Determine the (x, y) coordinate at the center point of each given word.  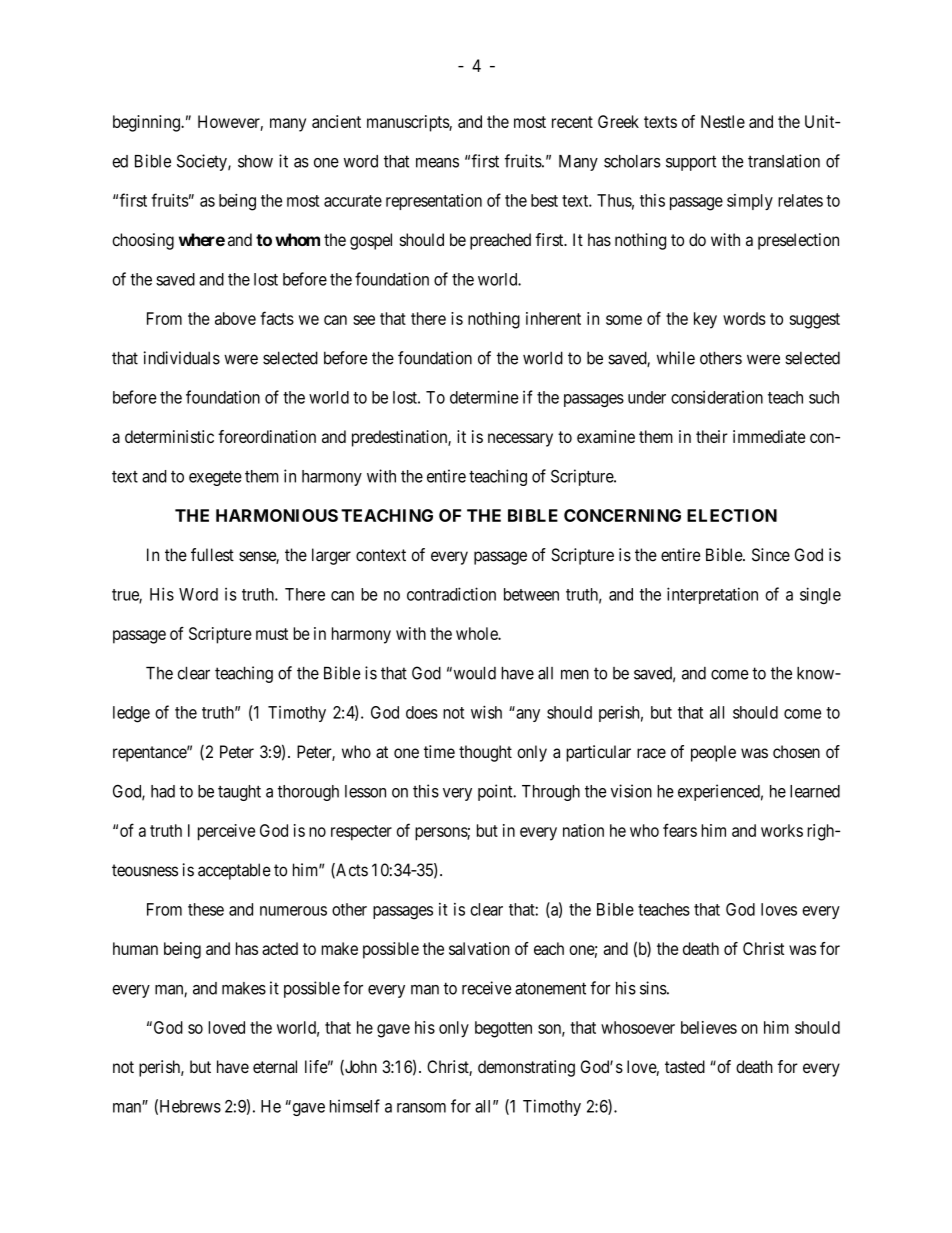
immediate (769, 436)
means (437, 163)
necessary (520, 440)
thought (485, 753)
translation (784, 161)
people (713, 753)
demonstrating (526, 1068)
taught (239, 793)
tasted (685, 1066)
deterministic (169, 436)
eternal (275, 1067)
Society (203, 162)
